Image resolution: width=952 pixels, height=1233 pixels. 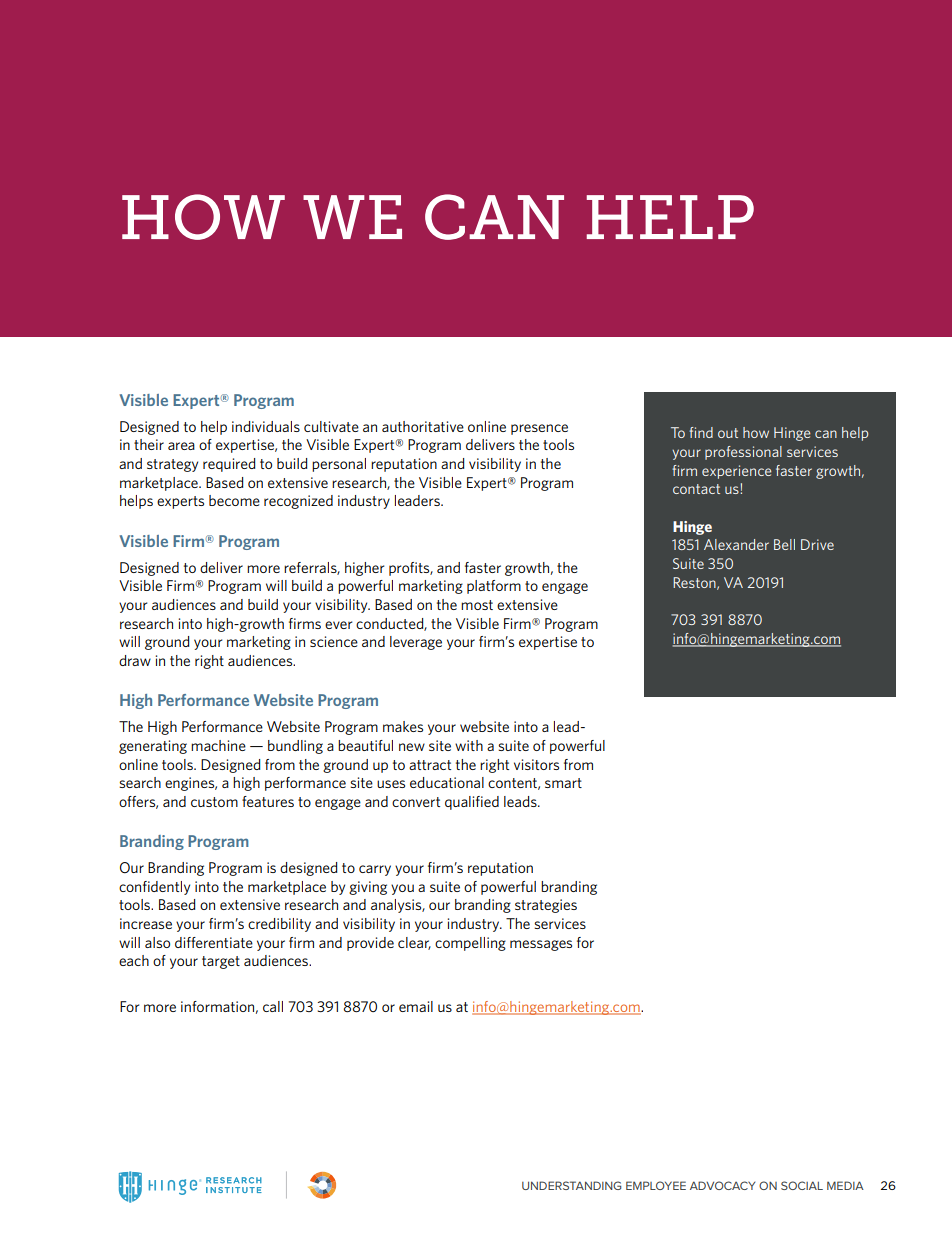 I want to click on presence, so click(x=539, y=429).
